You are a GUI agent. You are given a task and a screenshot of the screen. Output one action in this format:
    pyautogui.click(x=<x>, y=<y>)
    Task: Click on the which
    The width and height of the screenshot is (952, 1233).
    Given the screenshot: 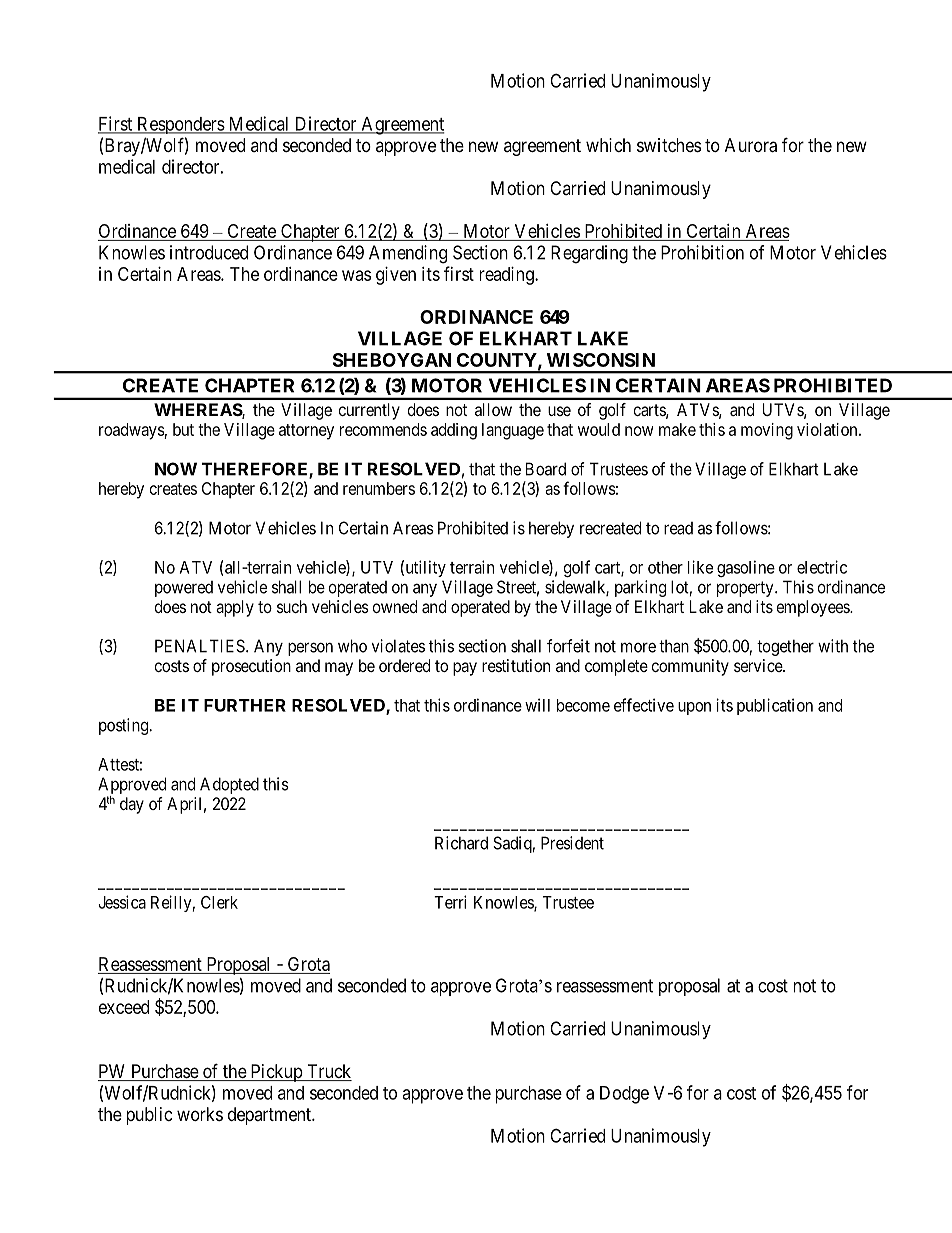 What is the action you would take?
    pyautogui.click(x=608, y=145)
